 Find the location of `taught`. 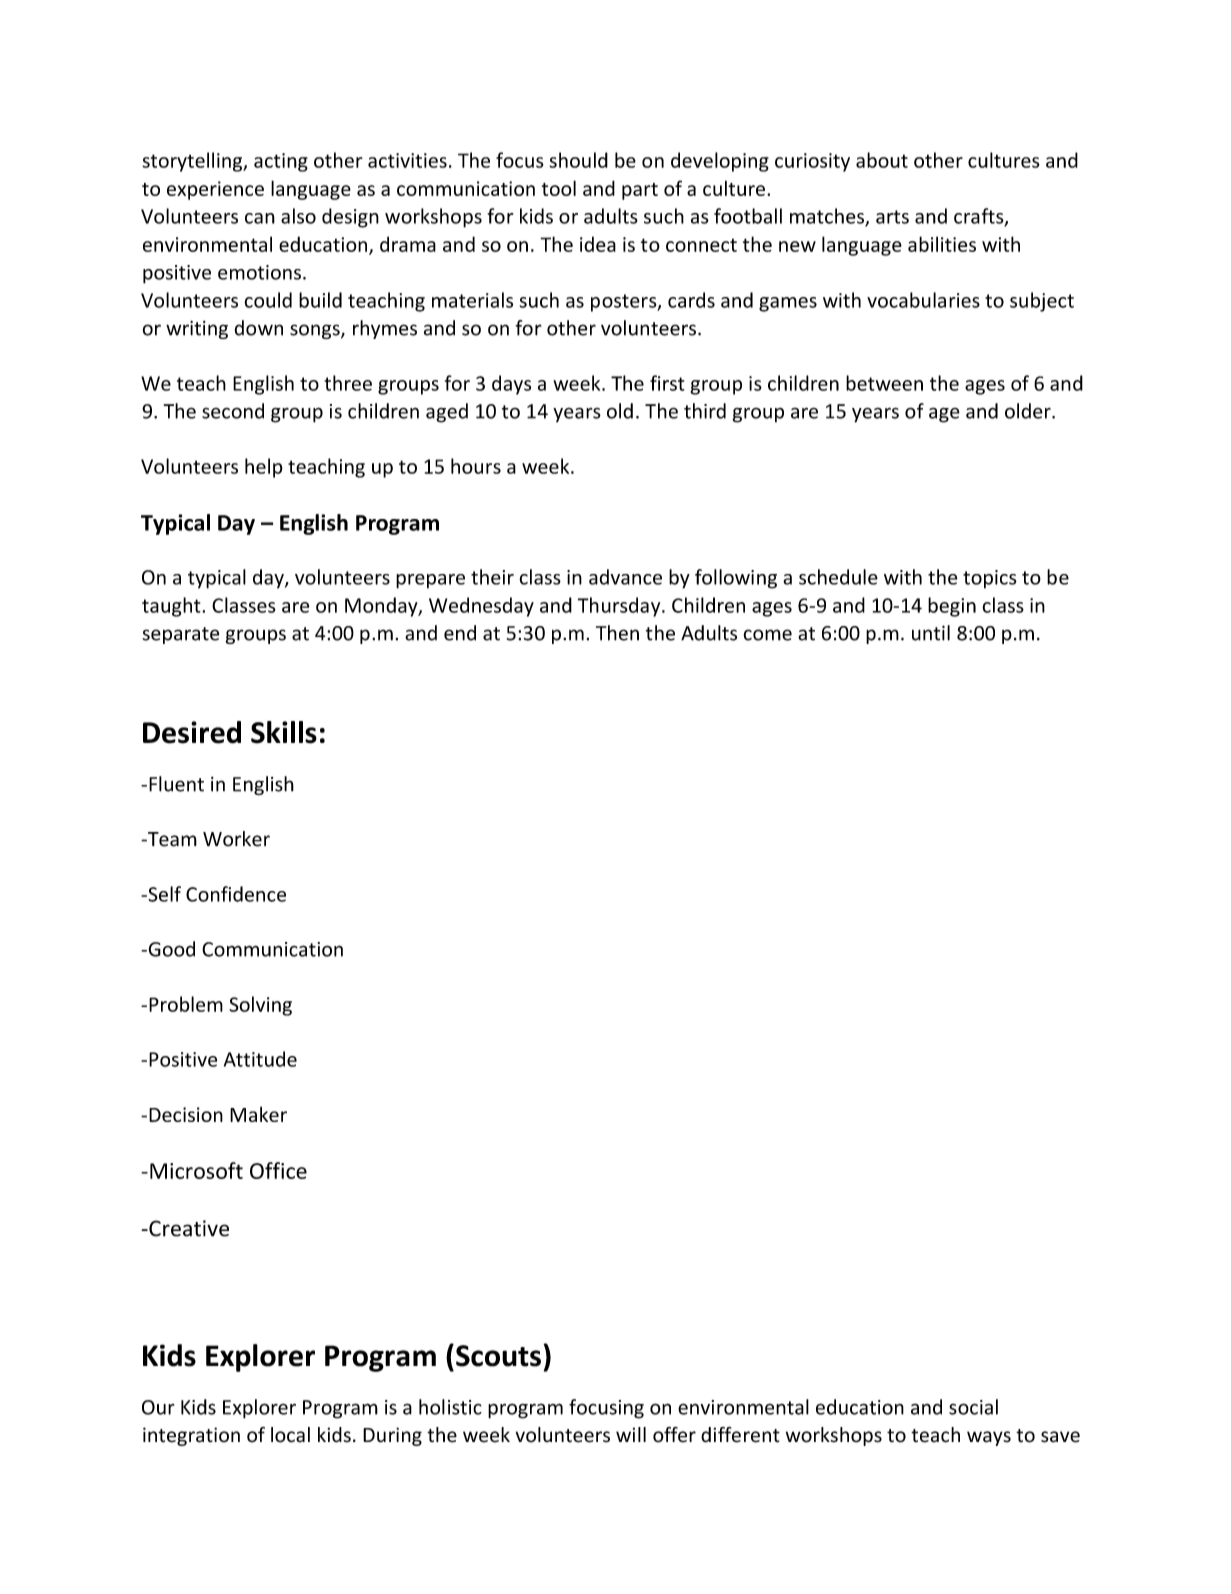

taught is located at coordinates (172, 607).
